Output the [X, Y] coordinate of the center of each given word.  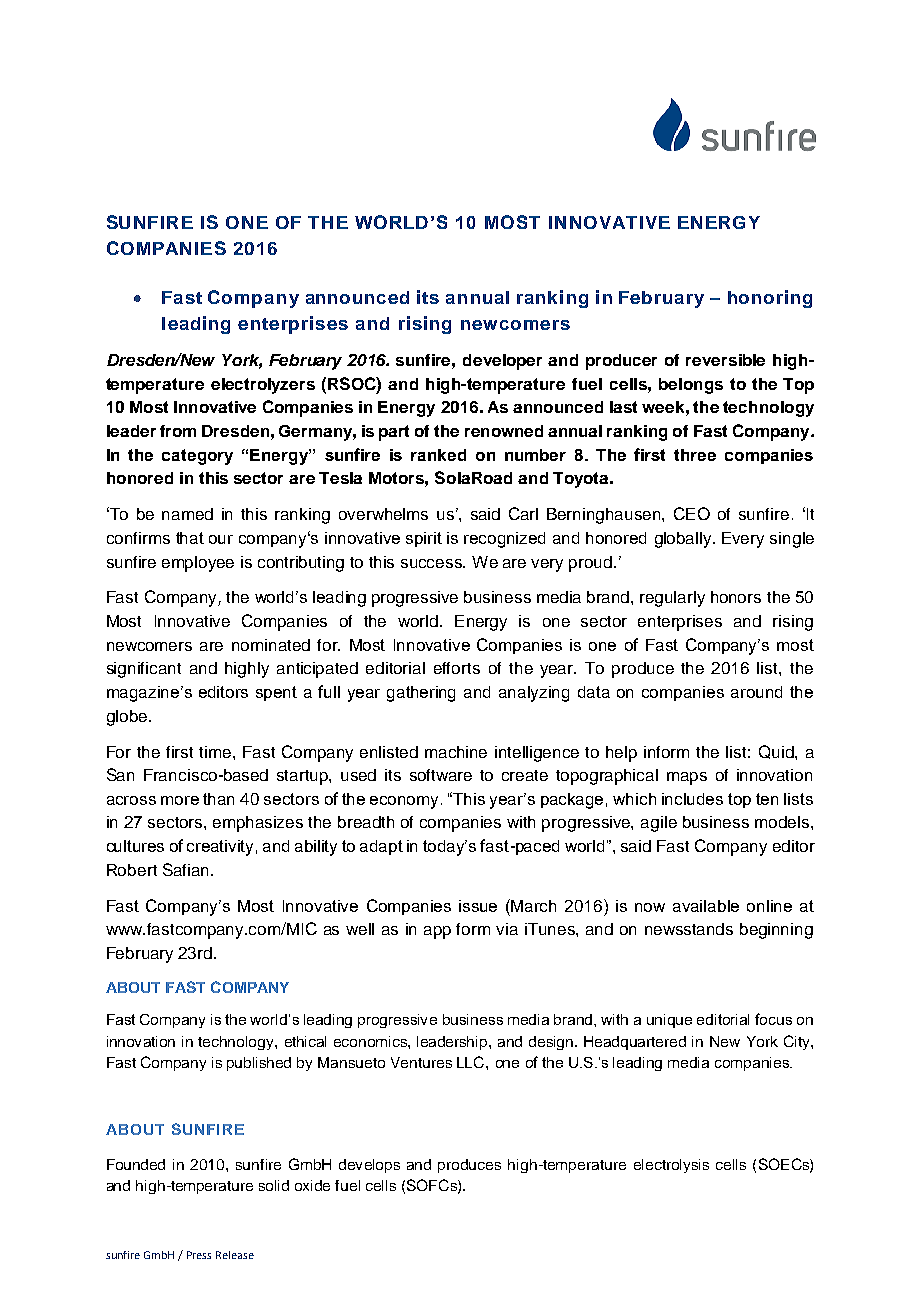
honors [736, 597]
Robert [132, 870]
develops [369, 1166]
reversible [725, 360]
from [178, 431]
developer [502, 362]
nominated [271, 645]
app [437, 932]
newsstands [689, 929]
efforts [457, 668]
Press [199, 1255]
